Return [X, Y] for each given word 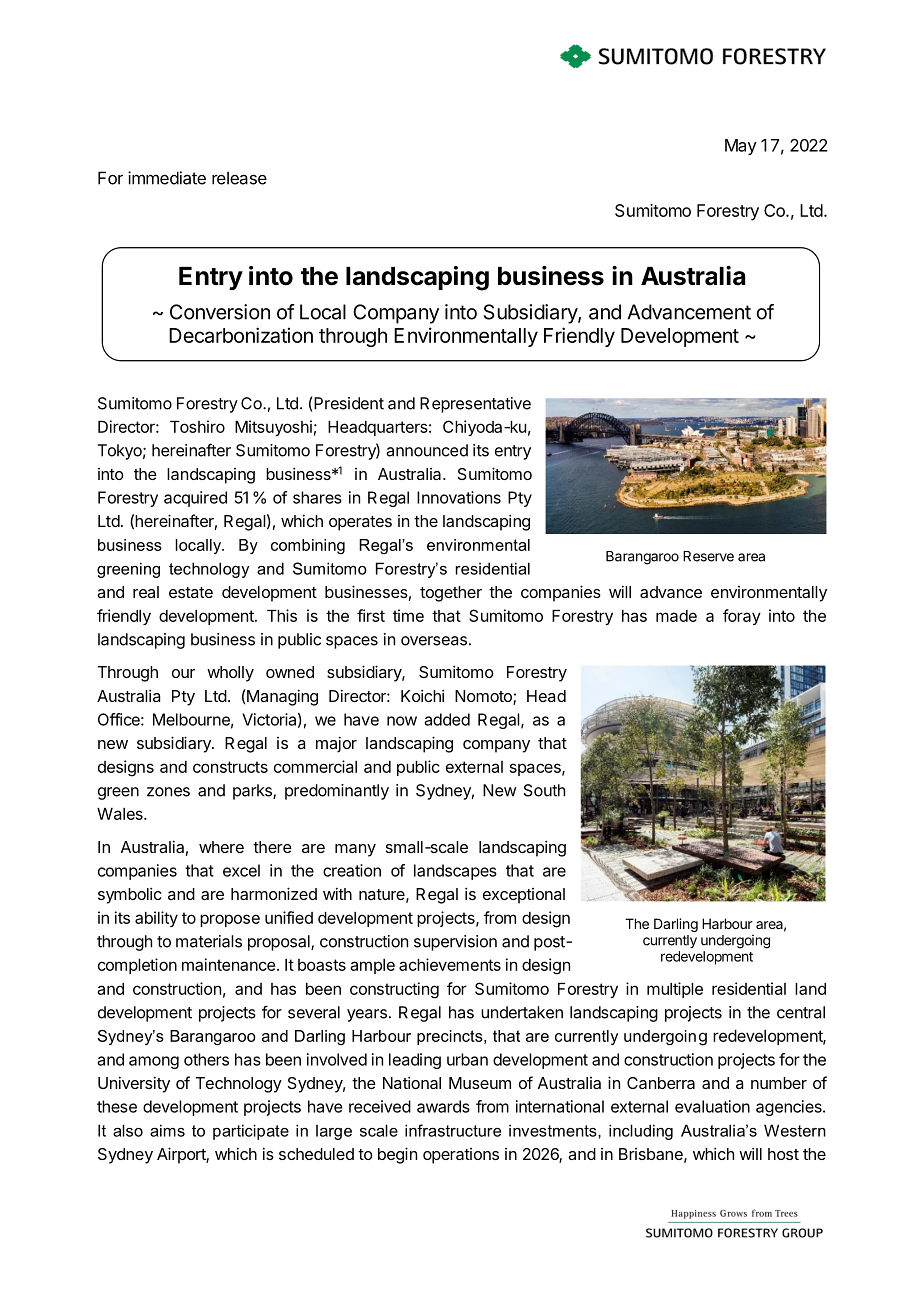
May [741, 147]
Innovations [459, 497]
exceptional [524, 896]
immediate [167, 178]
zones [168, 792]
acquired [195, 499]
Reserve [708, 556]
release [239, 178]
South [544, 790]
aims [167, 1130]
